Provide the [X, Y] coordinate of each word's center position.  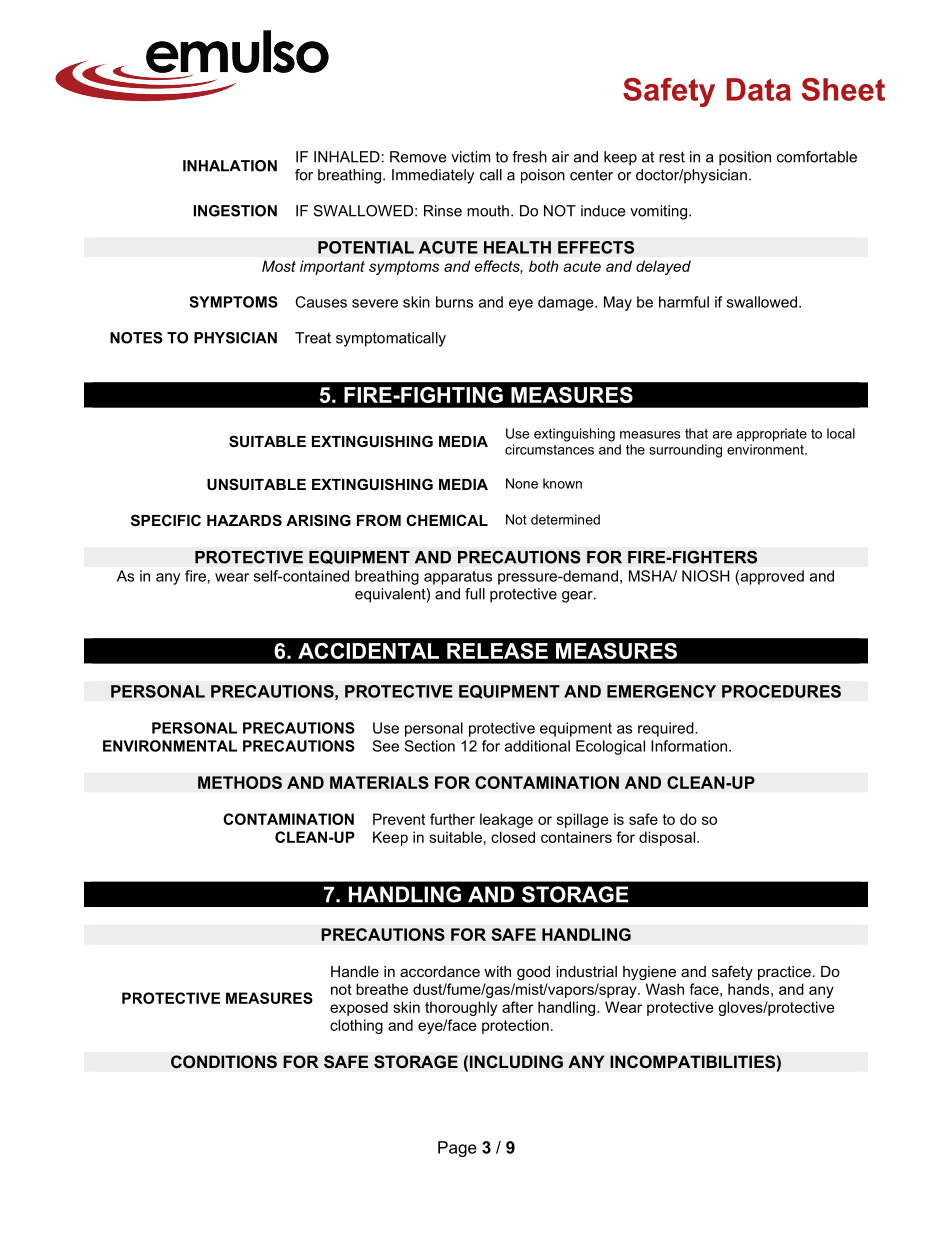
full [475, 594]
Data [759, 89]
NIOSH [705, 576]
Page [457, 1149]
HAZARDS [244, 520]
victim [470, 157]
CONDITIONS [224, 1062]
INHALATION [230, 166]
